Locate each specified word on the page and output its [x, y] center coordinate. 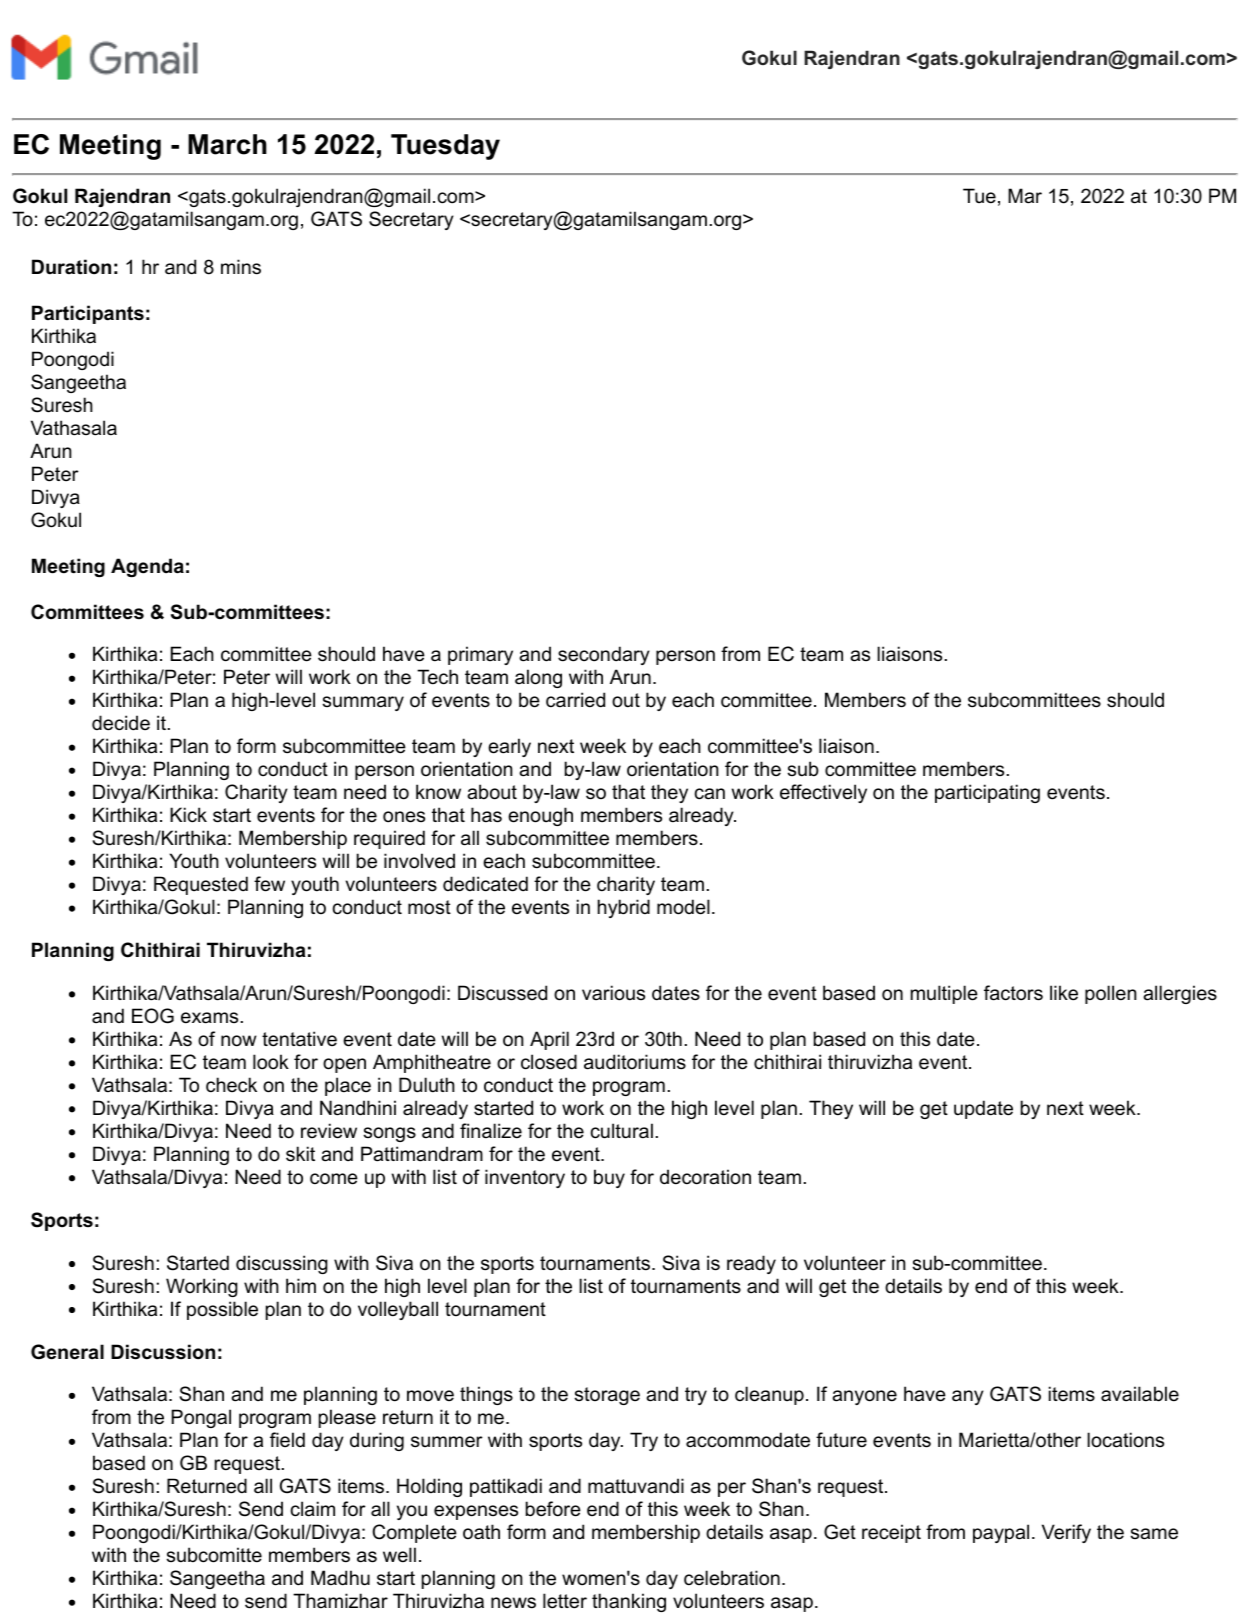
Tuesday [445, 147]
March [227, 144]
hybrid [624, 908]
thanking [629, 1602]
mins [241, 267]
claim [313, 1509]
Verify [1066, 1533]
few [269, 884]
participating [987, 793]
